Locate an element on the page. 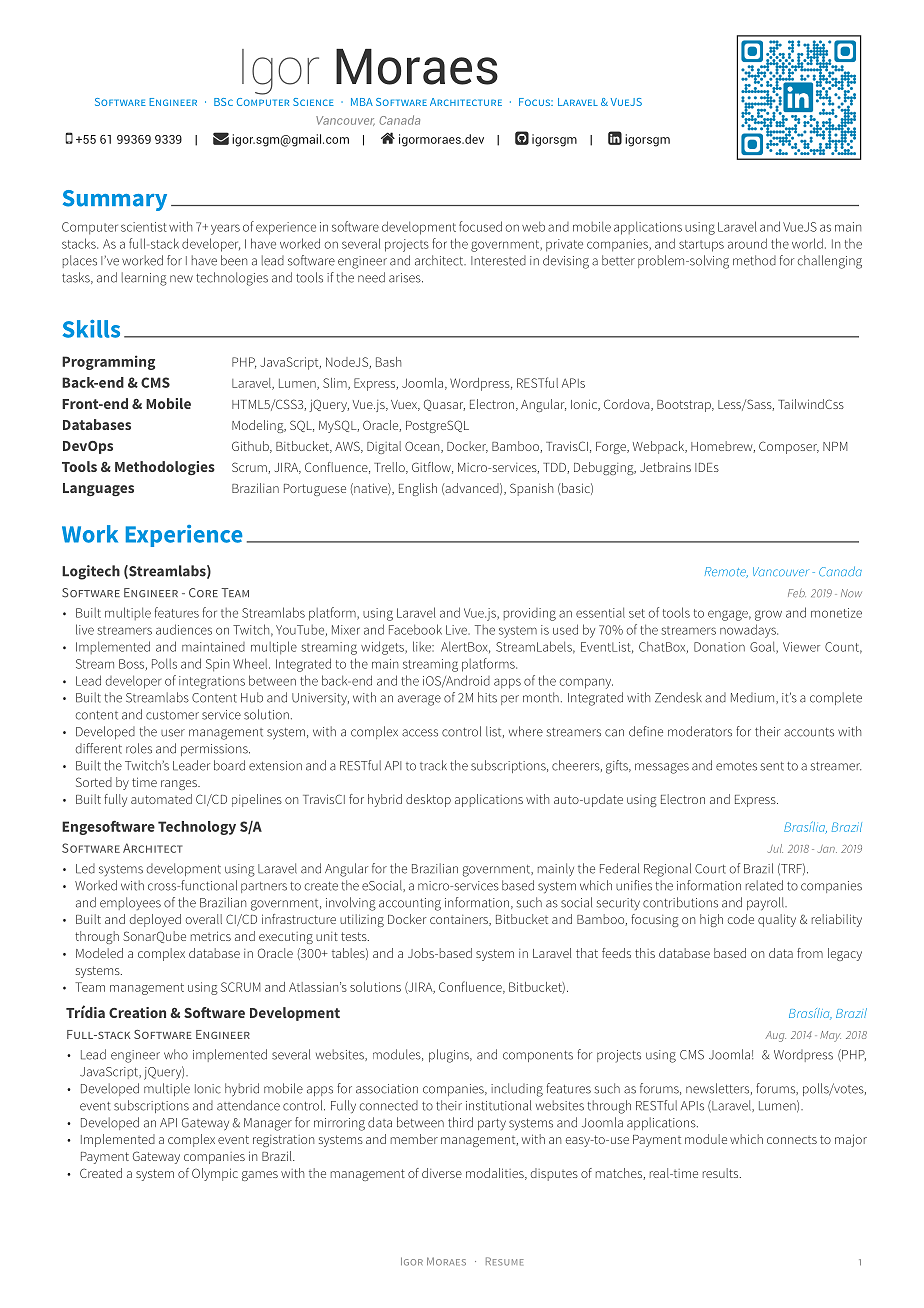 This image has height=1308, width=924. Creation is located at coordinates (137, 1012).
